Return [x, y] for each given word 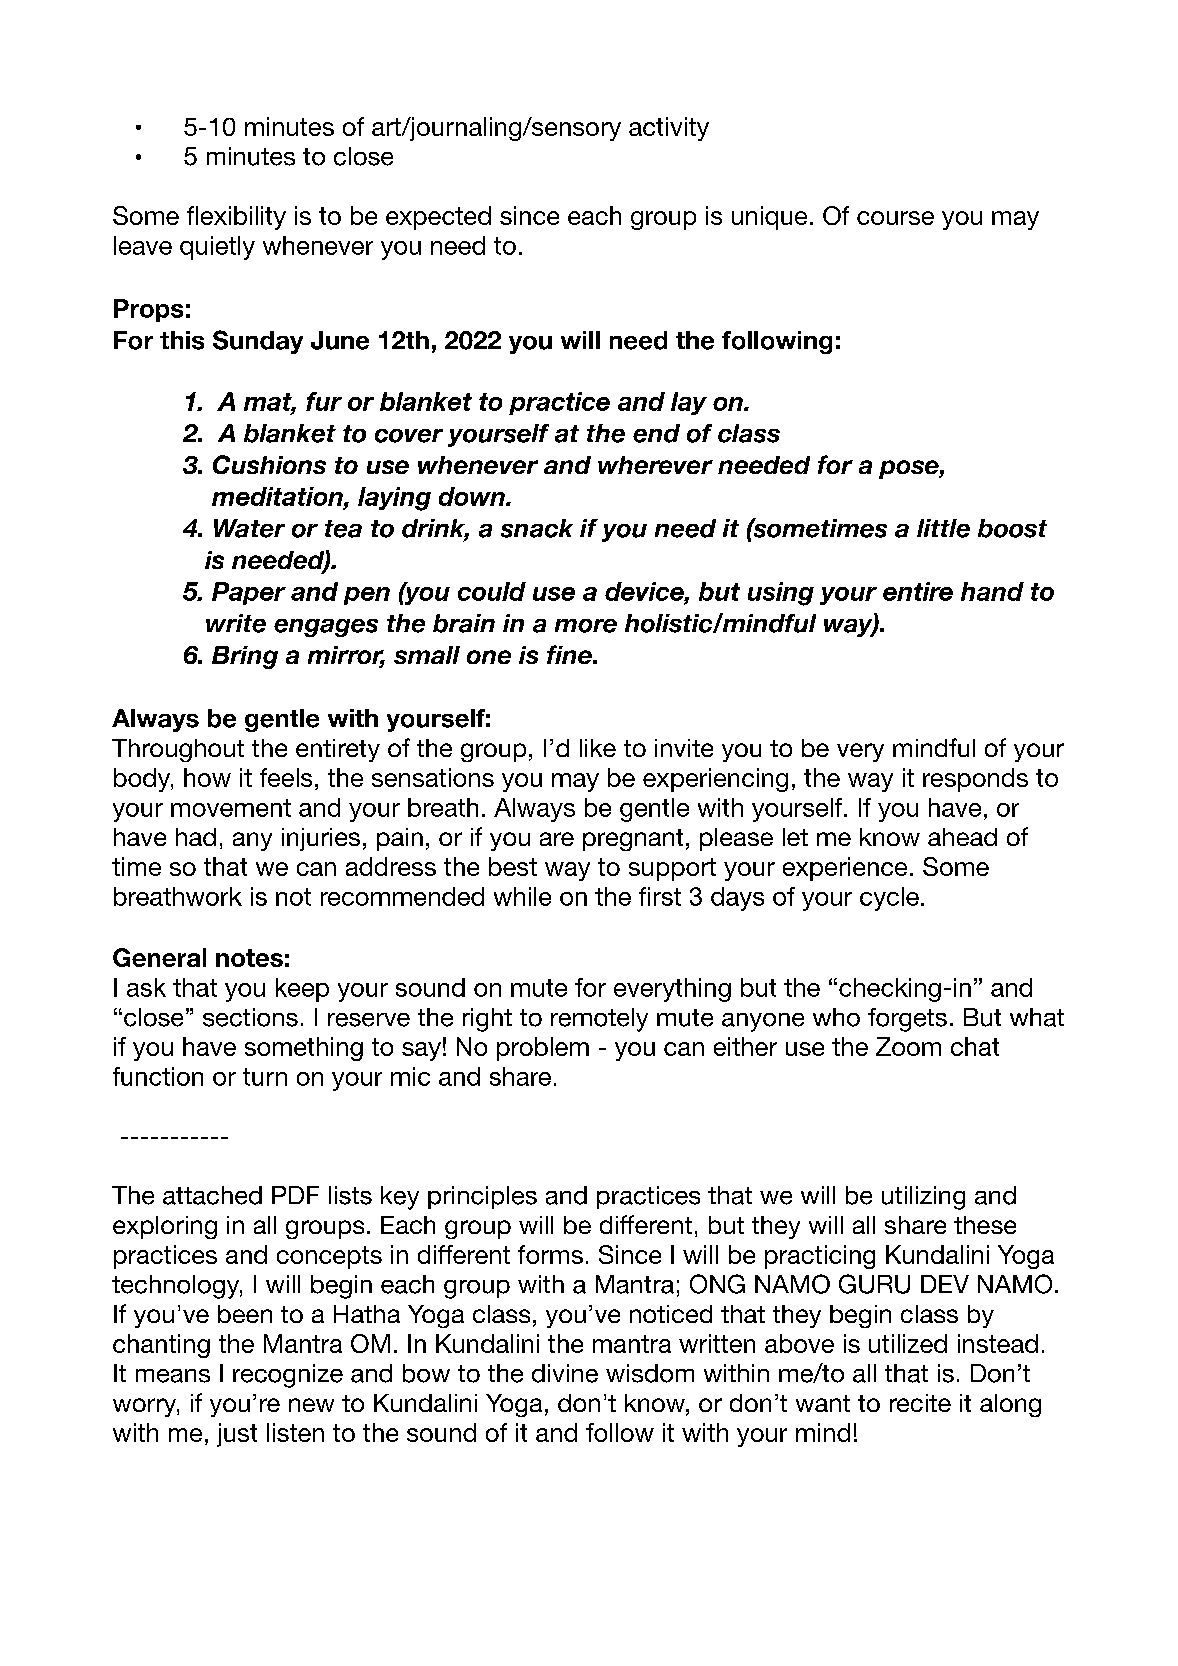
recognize [288, 1376]
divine [565, 1373]
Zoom [908, 1046]
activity [669, 129]
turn [265, 1077]
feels [286, 777]
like [598, 748]
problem [543, 1049]
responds [975, 780]
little [943, 528]
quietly [217, 248]
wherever [655, 465]
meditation [278, 496]
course [895, 218]
